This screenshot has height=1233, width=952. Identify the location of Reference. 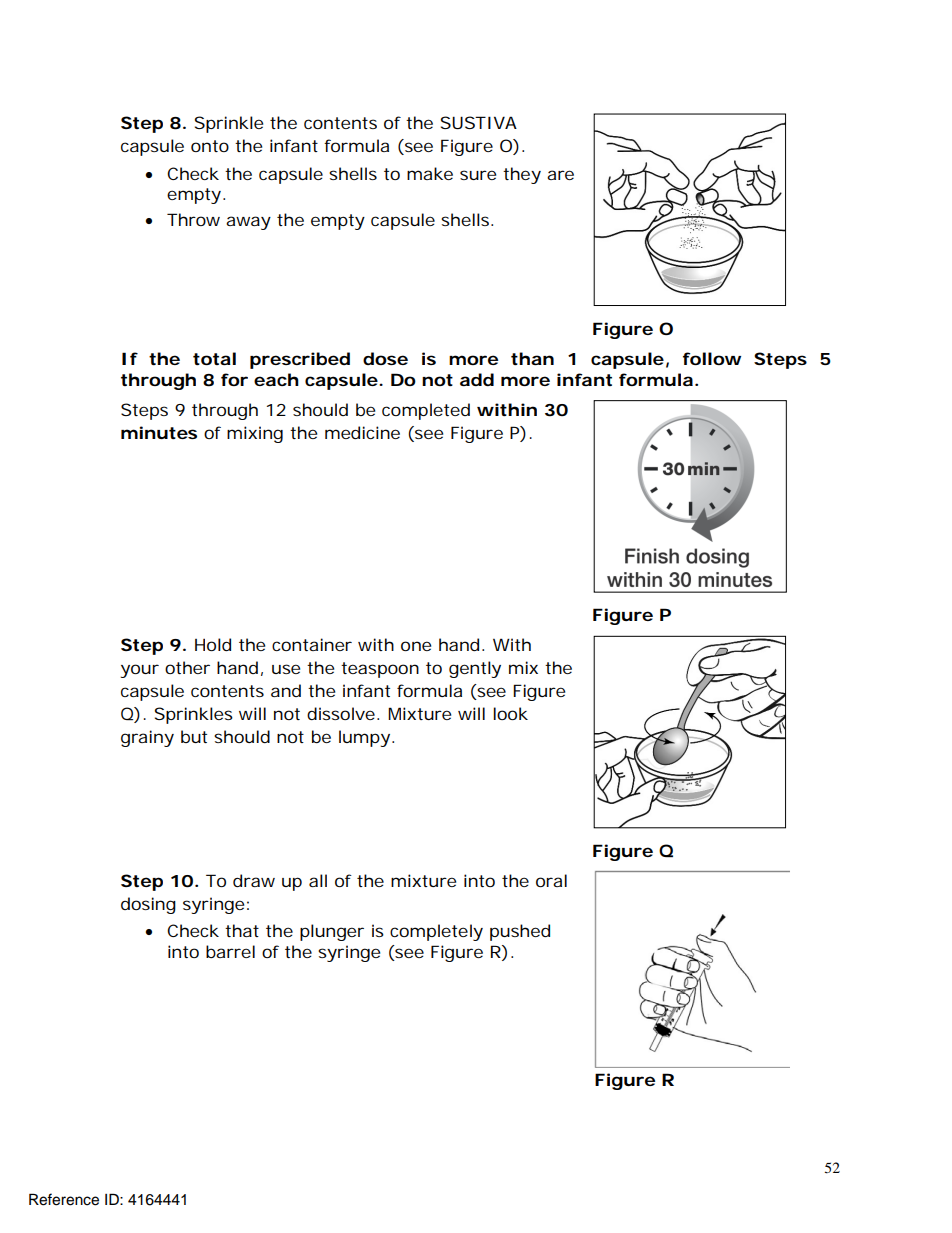
(64, 1199).
